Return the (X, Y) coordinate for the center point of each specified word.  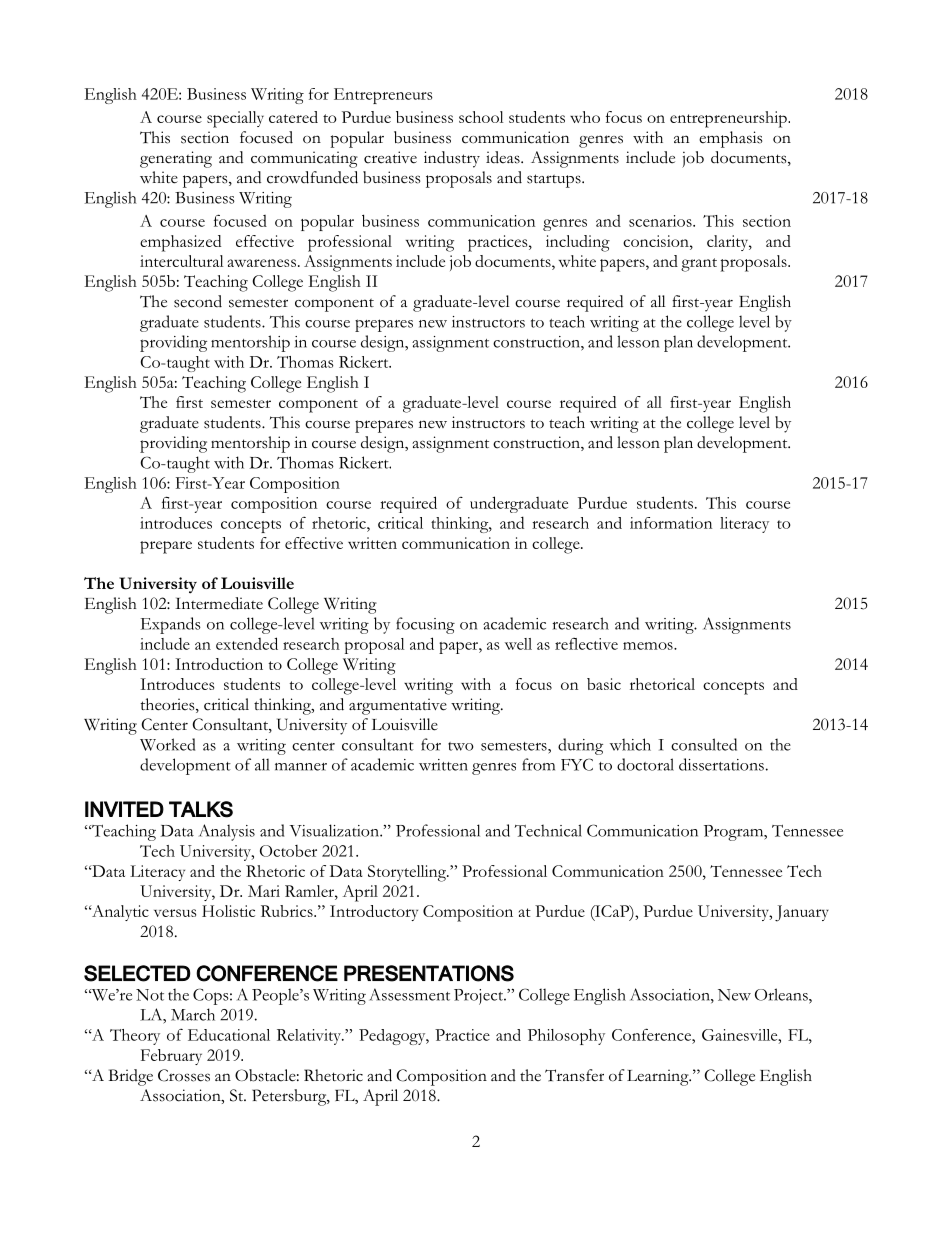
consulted (704, 744)
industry (452, 159)
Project (479, 997)
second (198, 301)
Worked (167, 744)
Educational (229, 1035)
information (671, 523)
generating (176, 159)
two (461, 746)
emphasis (731, 139)
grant (699, 265)
